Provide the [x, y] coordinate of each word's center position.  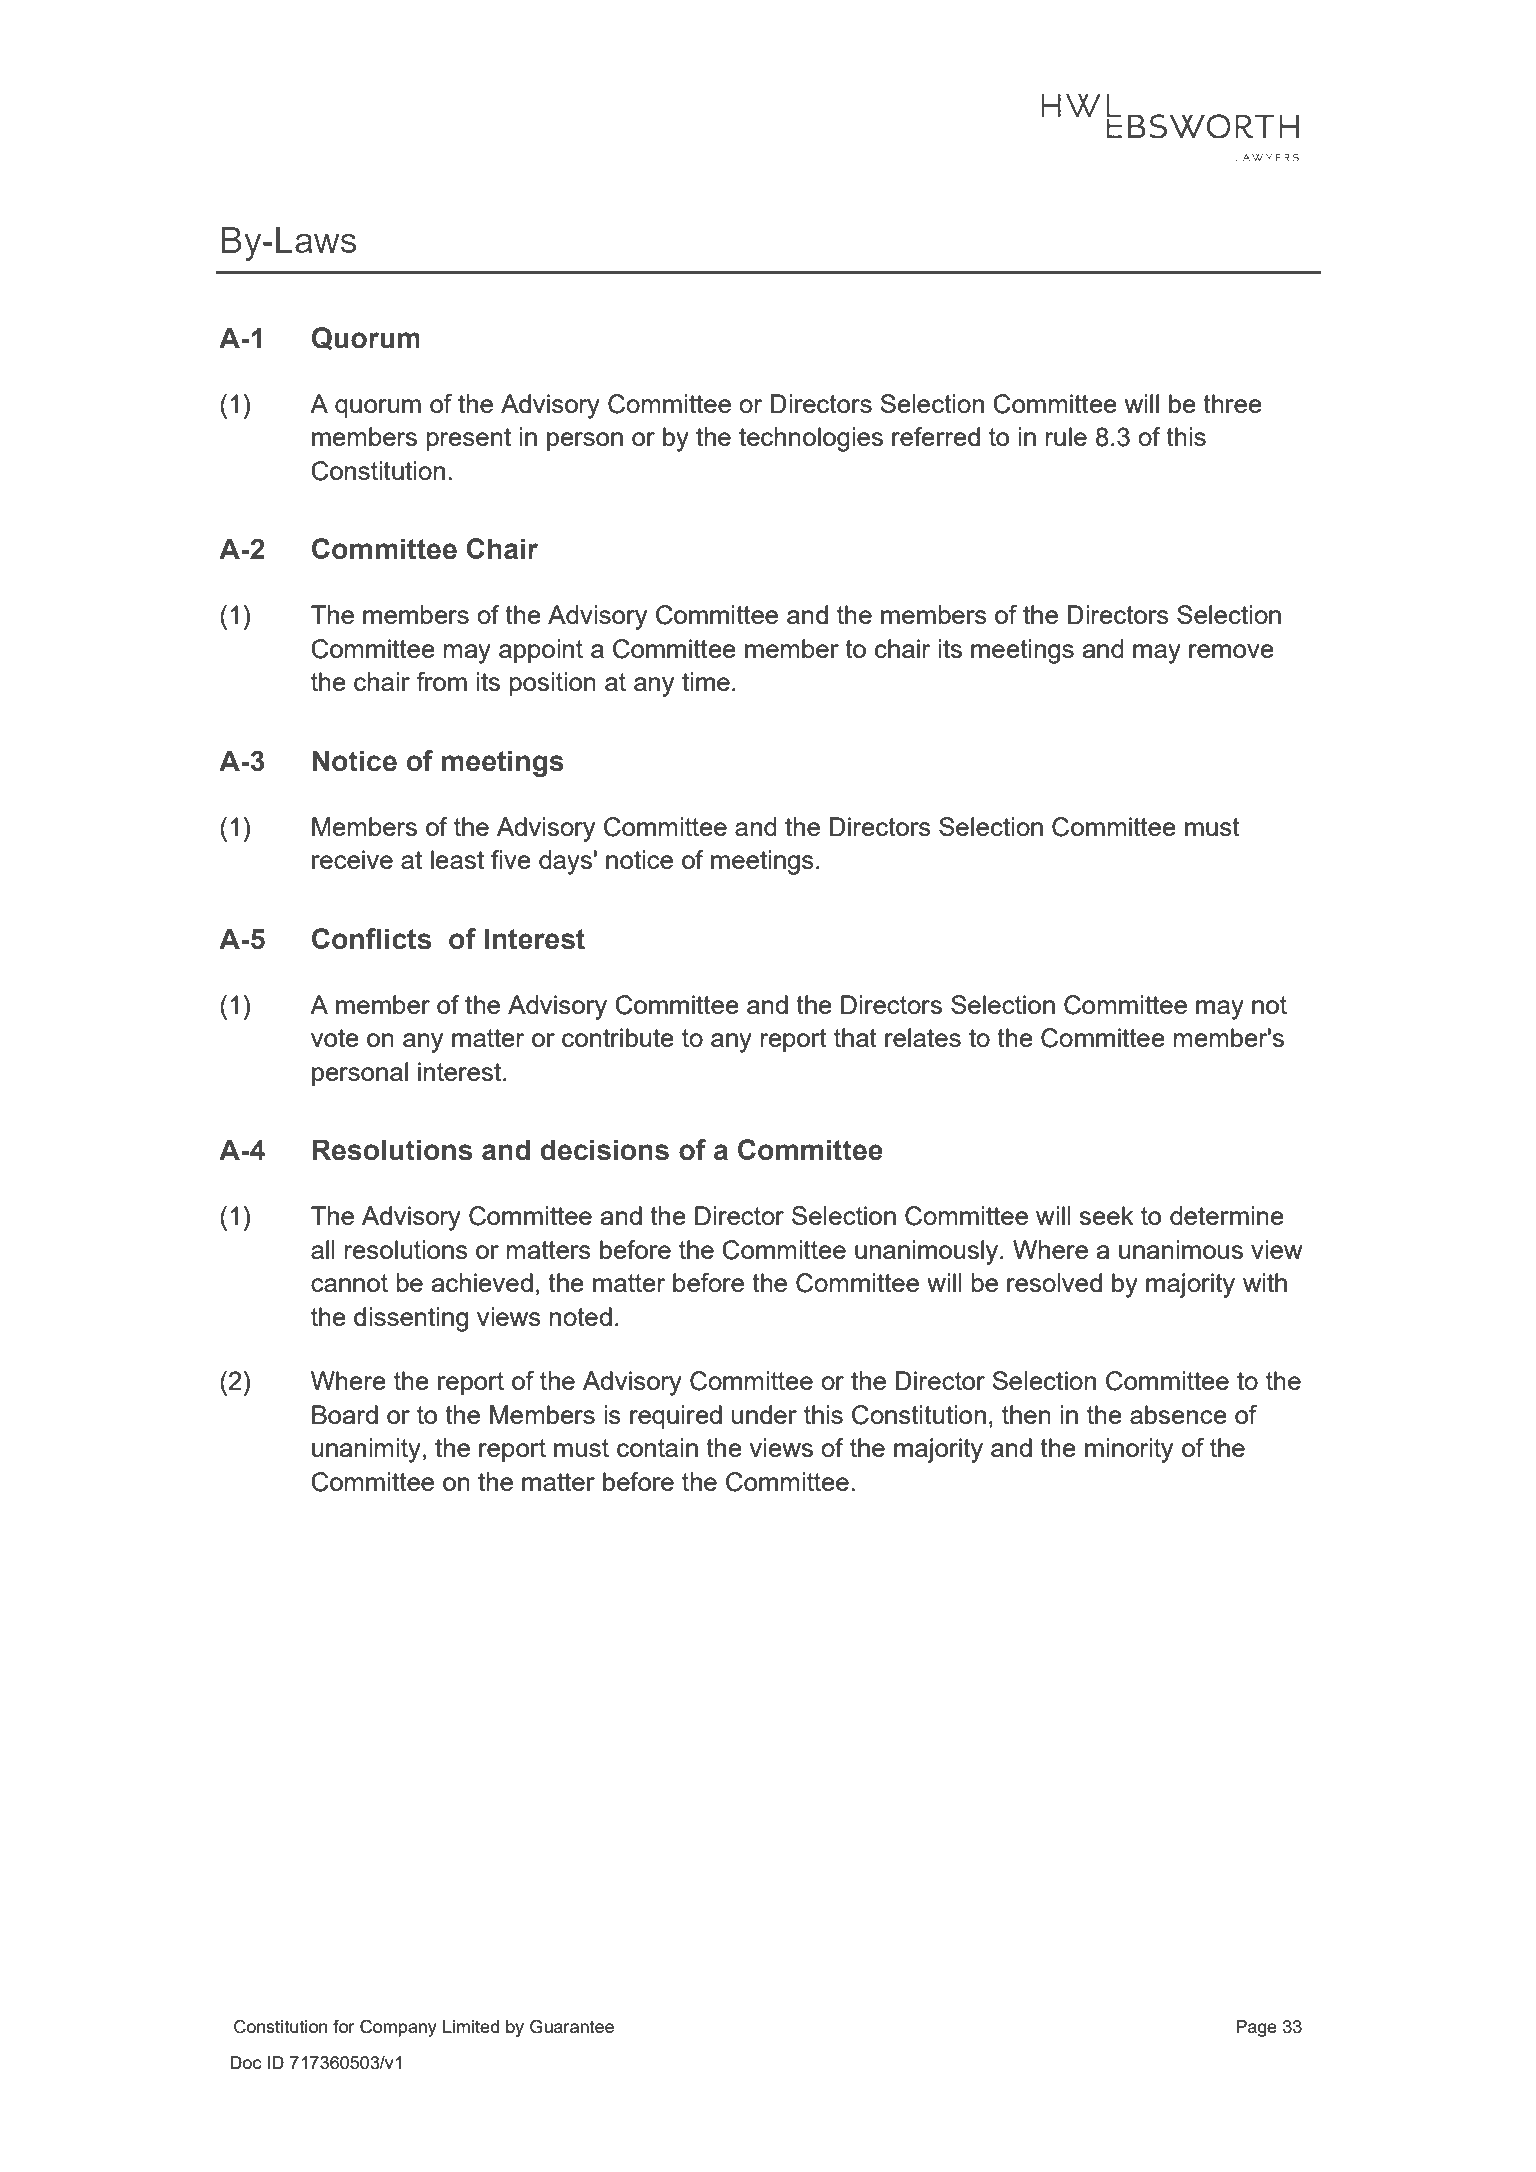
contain [657, 1447]
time [706, 681]
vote [335, 1038]
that [855, 1037]
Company [398, 2028]
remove [1231, 651]
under [764, 1414]
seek [1107, 1215]
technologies [811, 439]
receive [352, 859]
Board [345, 1414]
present [469, 440]
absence [1178, 1414]
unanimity [366, 1450]
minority [1129, 1450]
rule [1066, 436]
